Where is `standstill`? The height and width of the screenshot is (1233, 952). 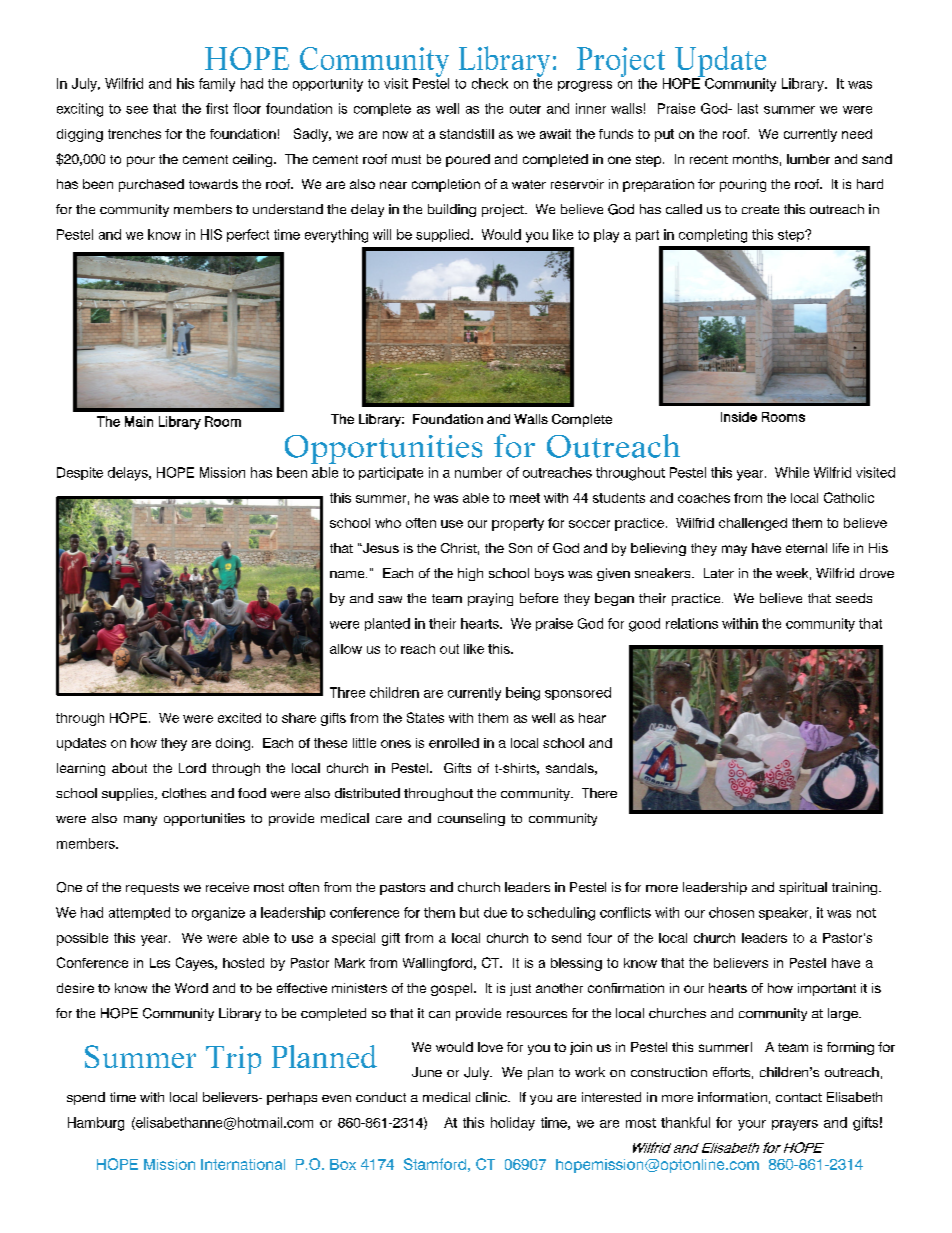
standstill is located at coordinates (467, 134).
